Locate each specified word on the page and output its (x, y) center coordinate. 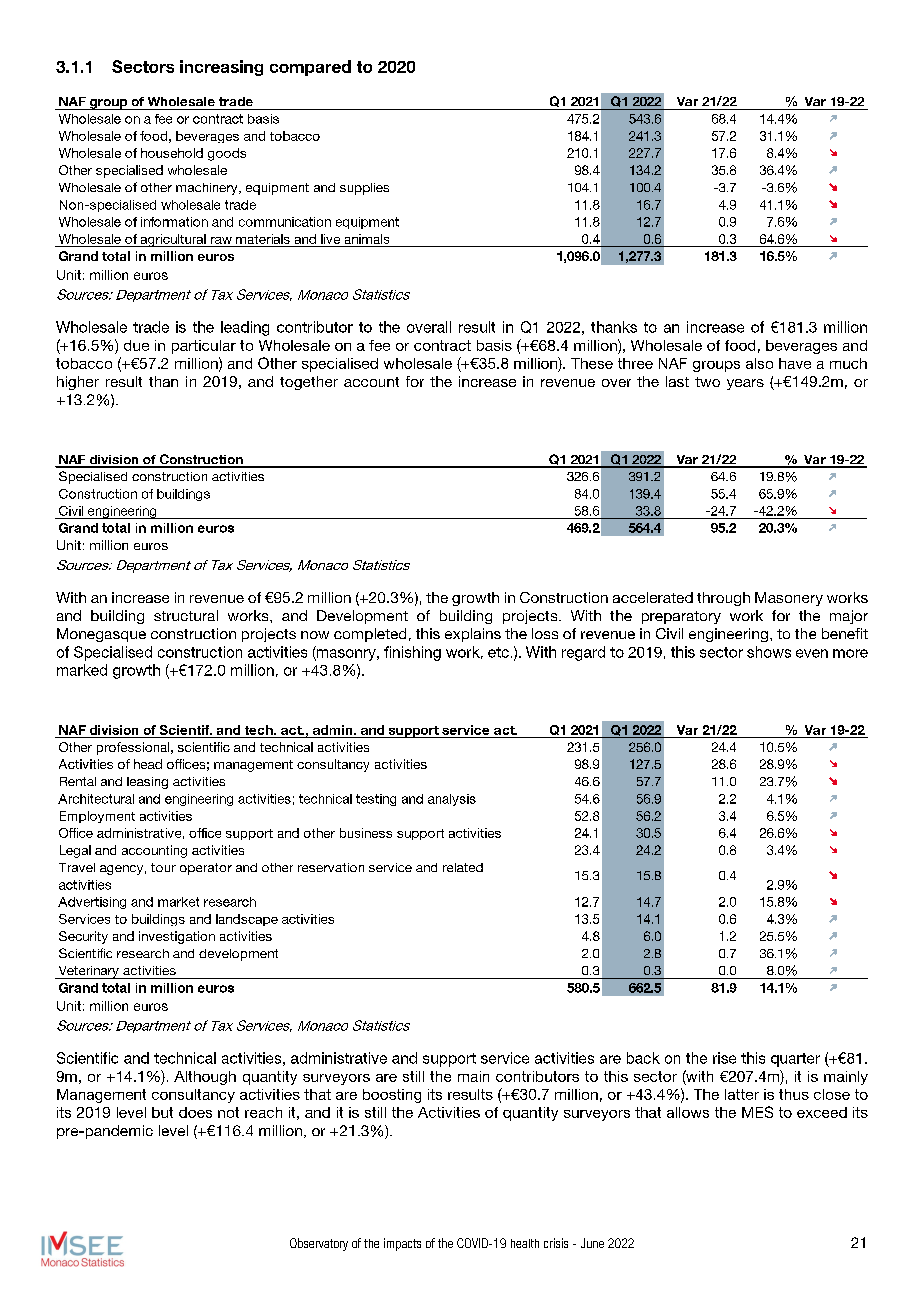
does (195, 1112)
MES (757, 1112)
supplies (364, 189)
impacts (402, 1244)
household (172, 153)
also (759, 363)
